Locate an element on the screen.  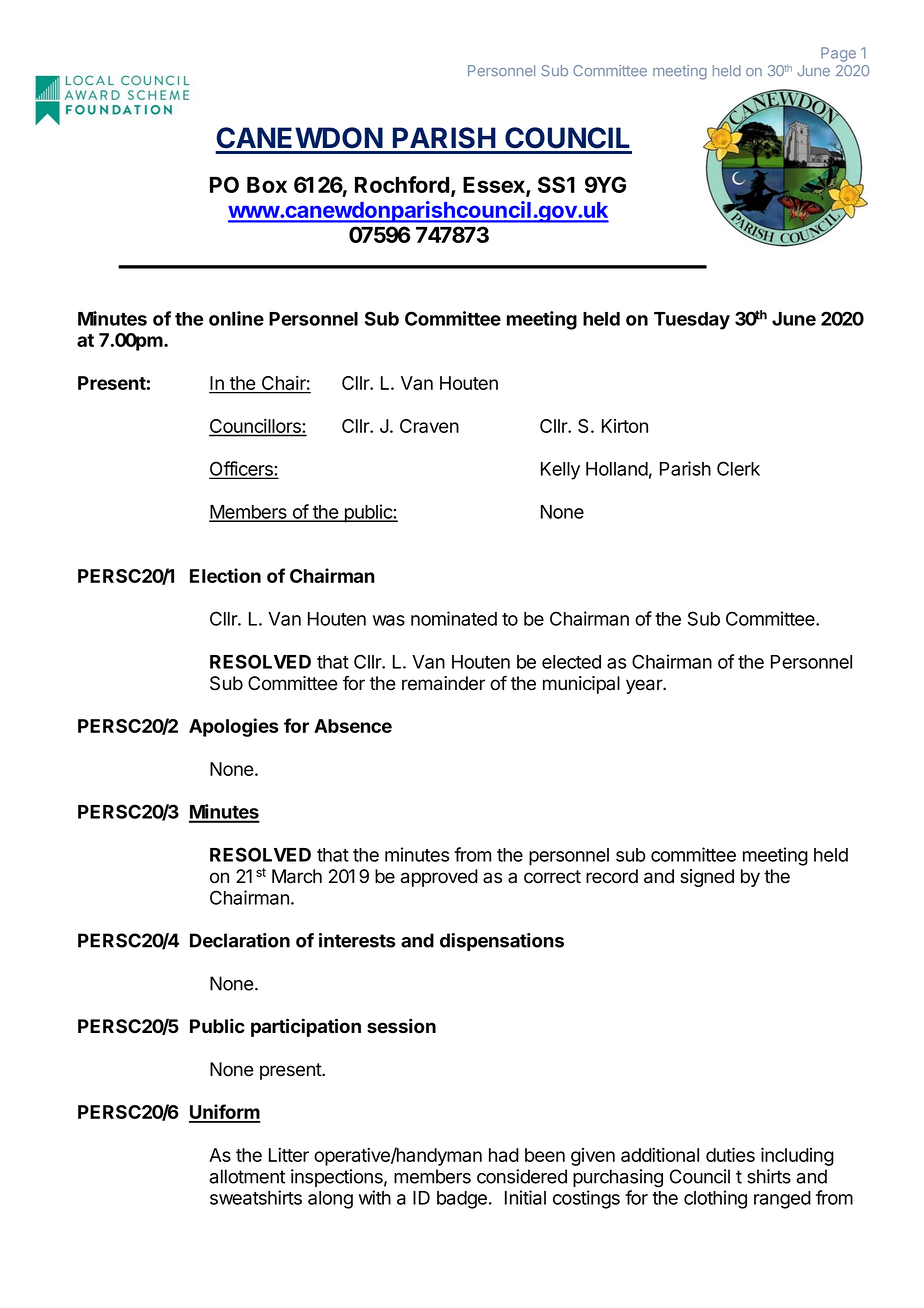
Craven is located at coordinates (429, 426).
